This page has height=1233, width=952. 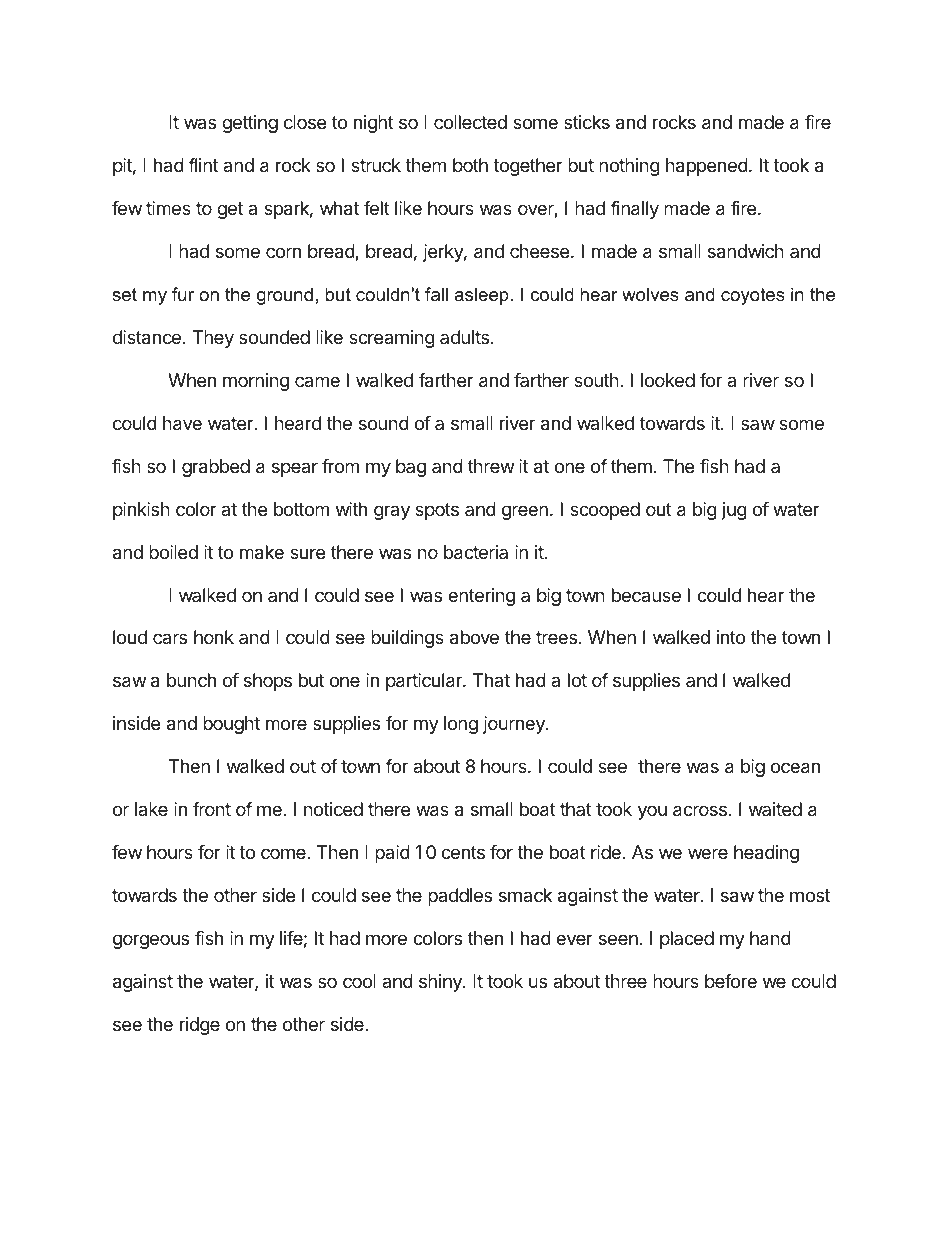 I want to click on because, so click(x=646, y=595).
